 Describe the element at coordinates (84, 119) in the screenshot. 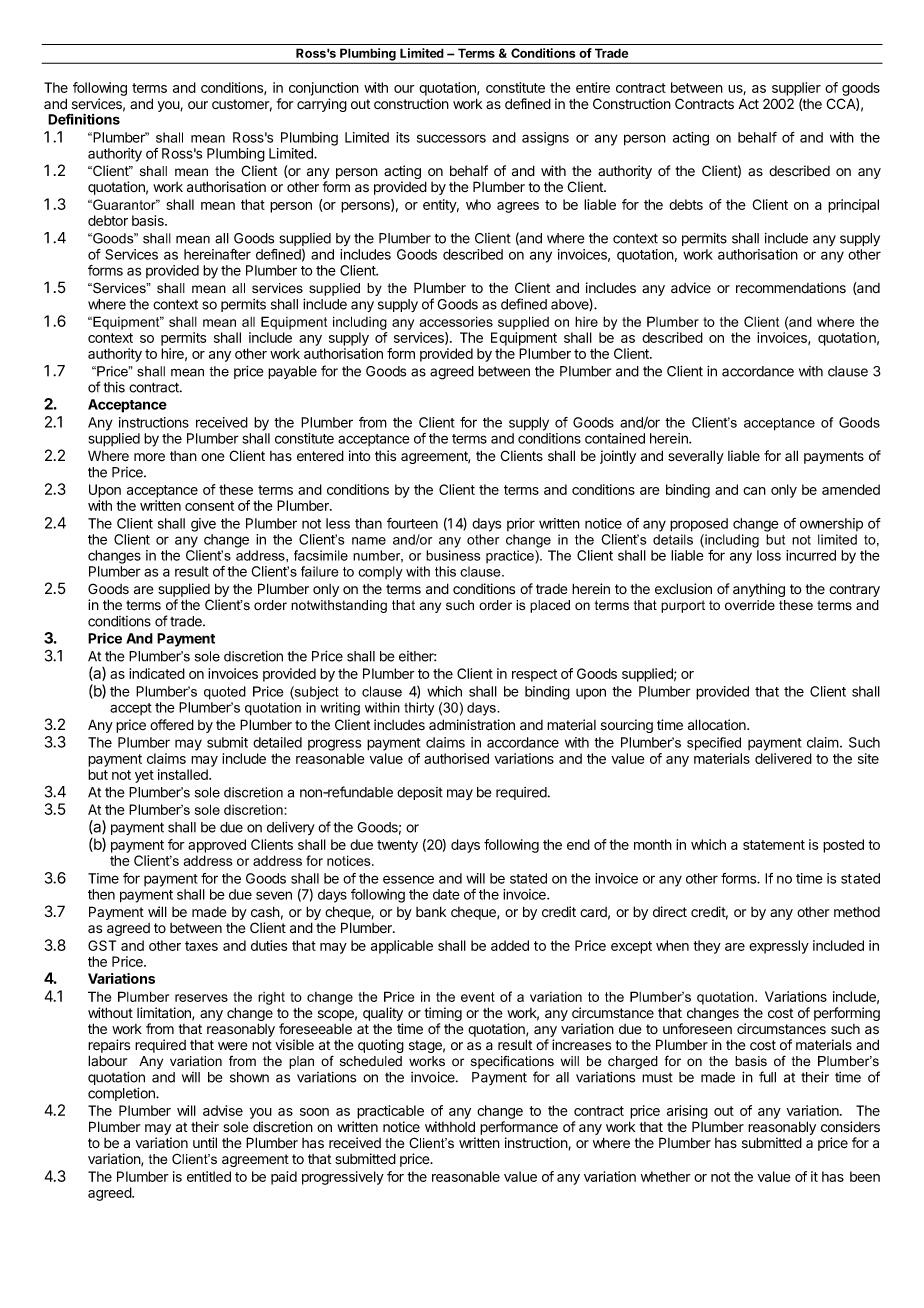

I see `Definitions` at that location.
